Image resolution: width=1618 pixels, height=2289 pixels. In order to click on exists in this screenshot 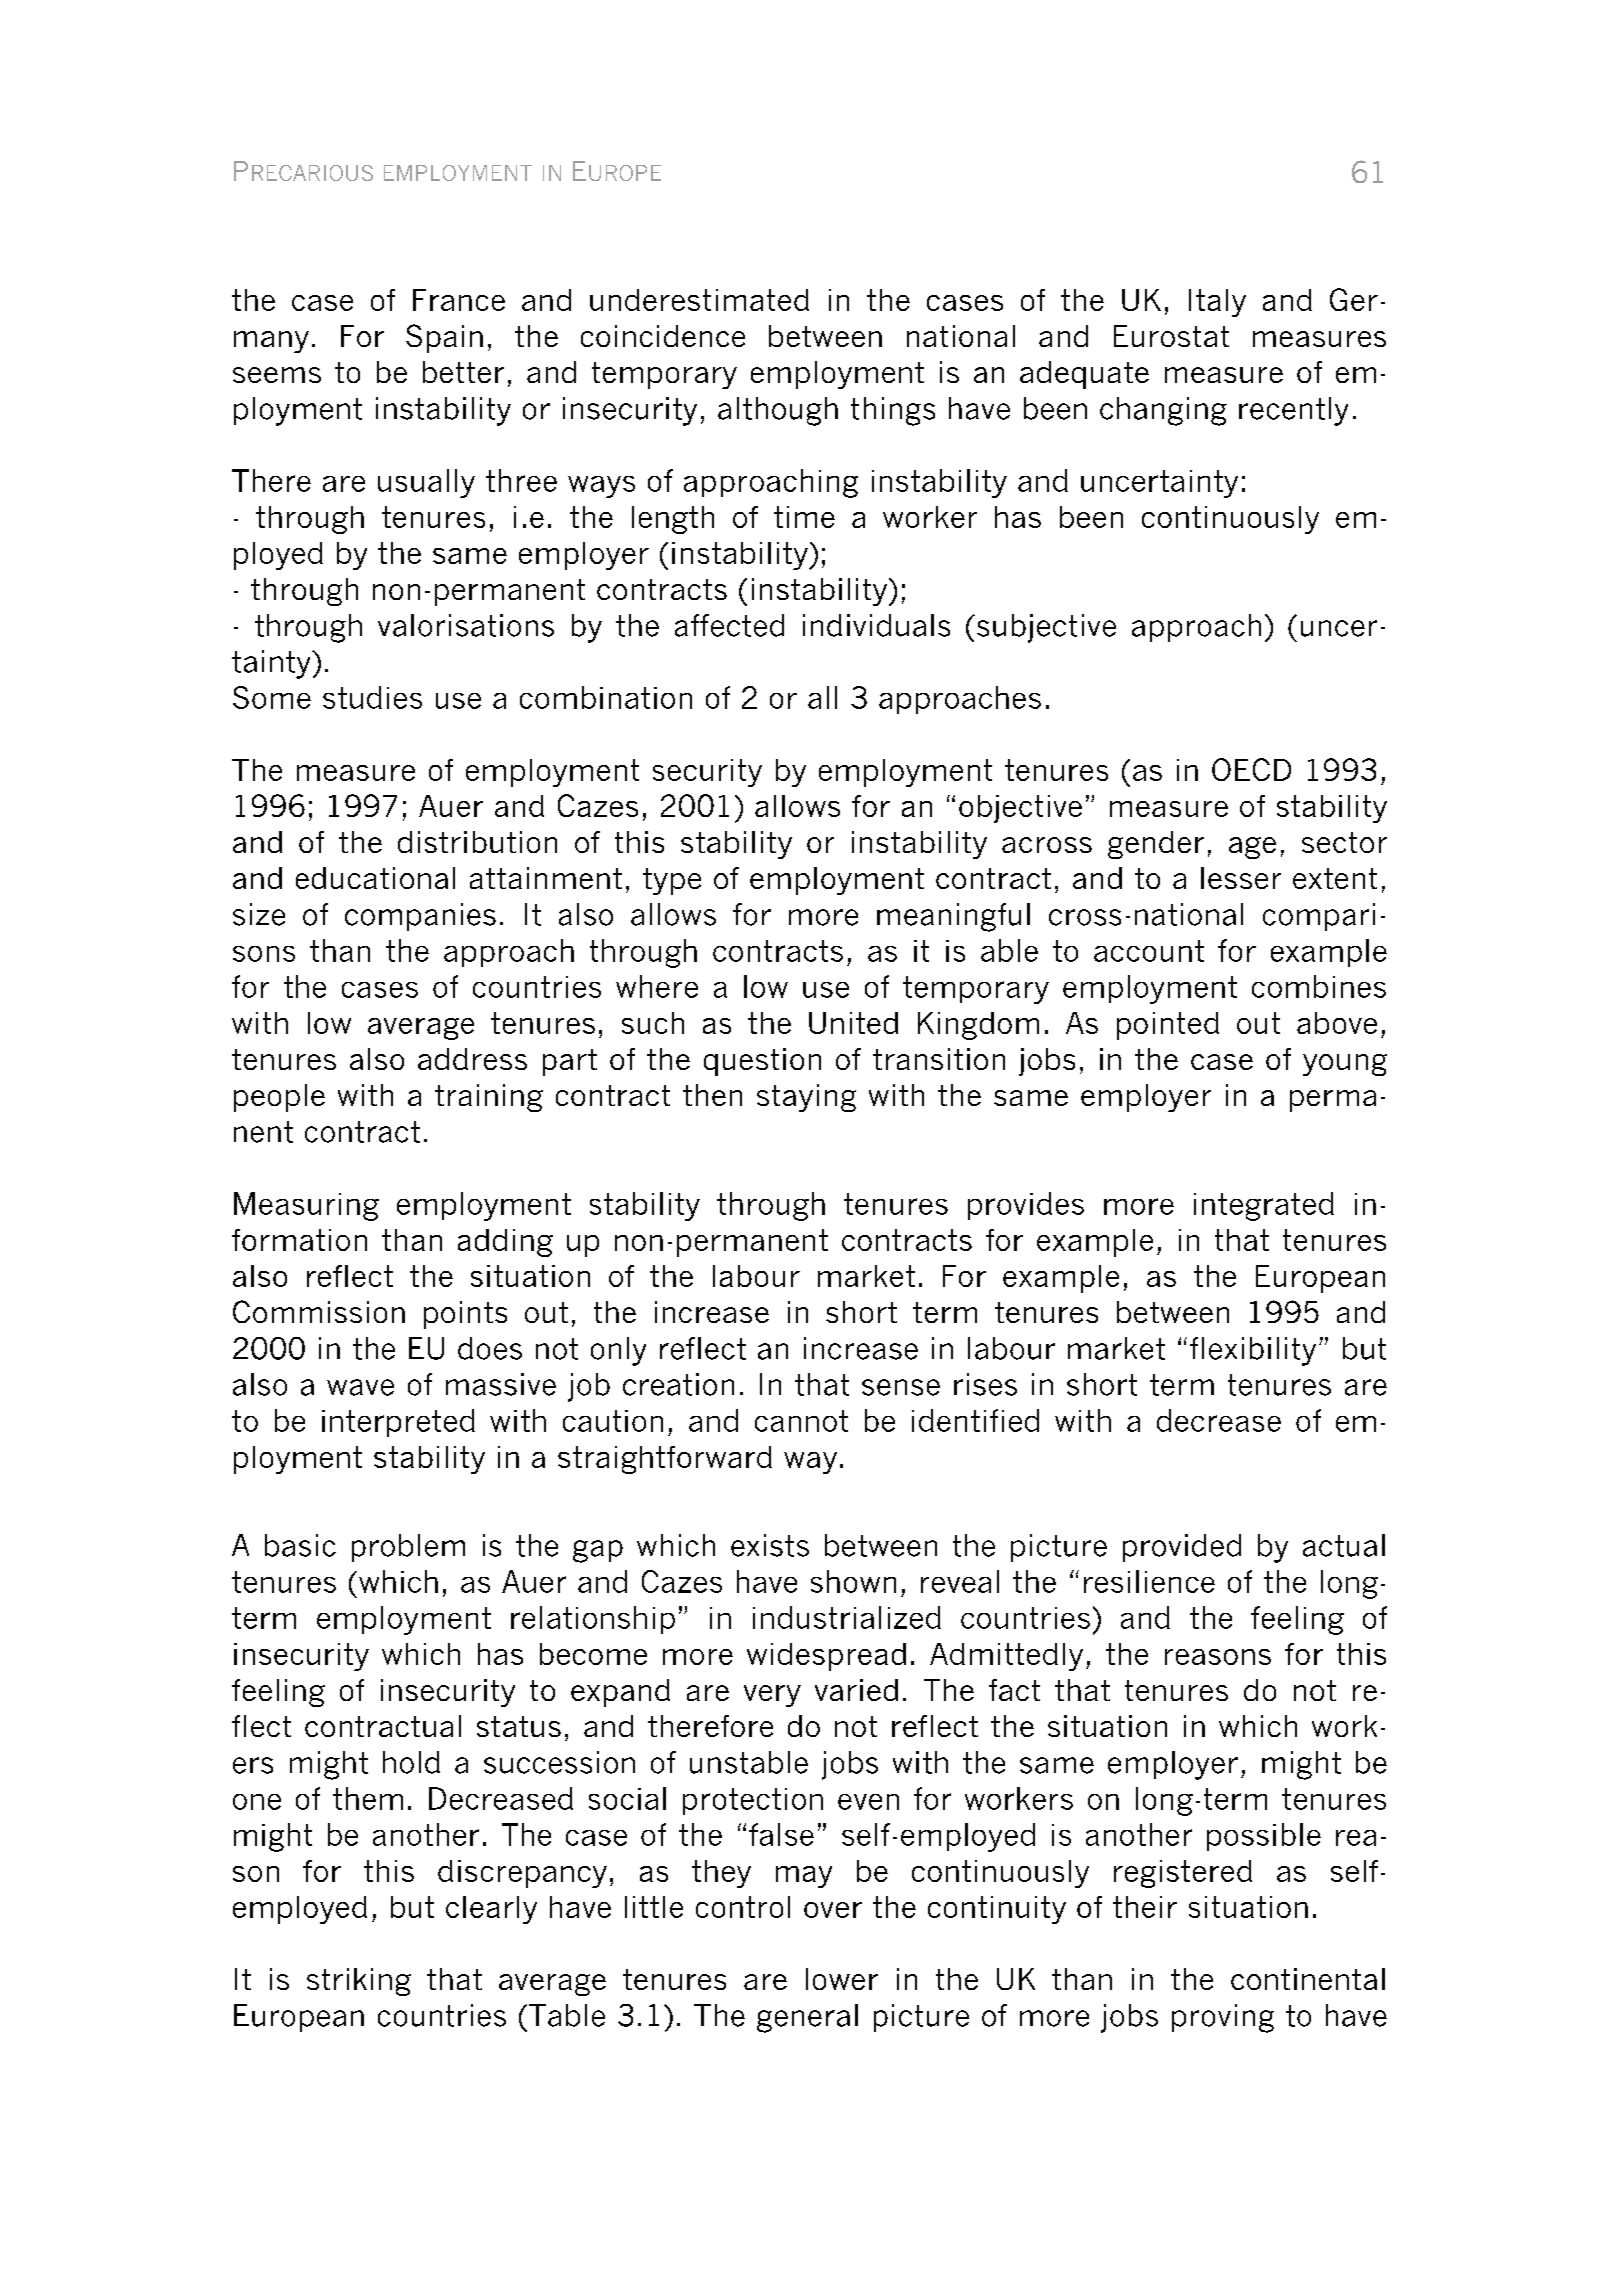, I will do `click(770, 1545)`.
